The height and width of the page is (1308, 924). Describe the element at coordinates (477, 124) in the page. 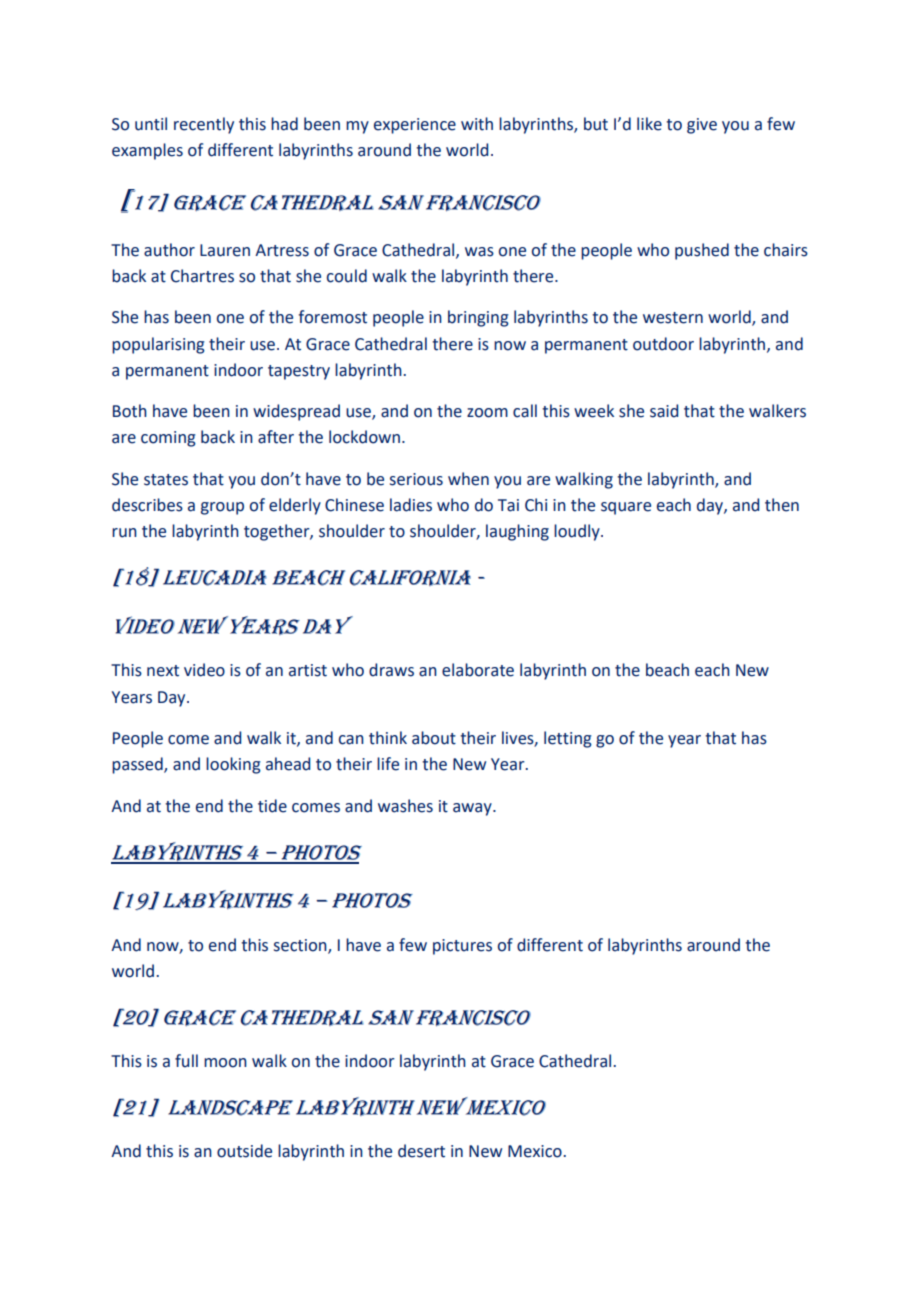

I see `with` at that location.
